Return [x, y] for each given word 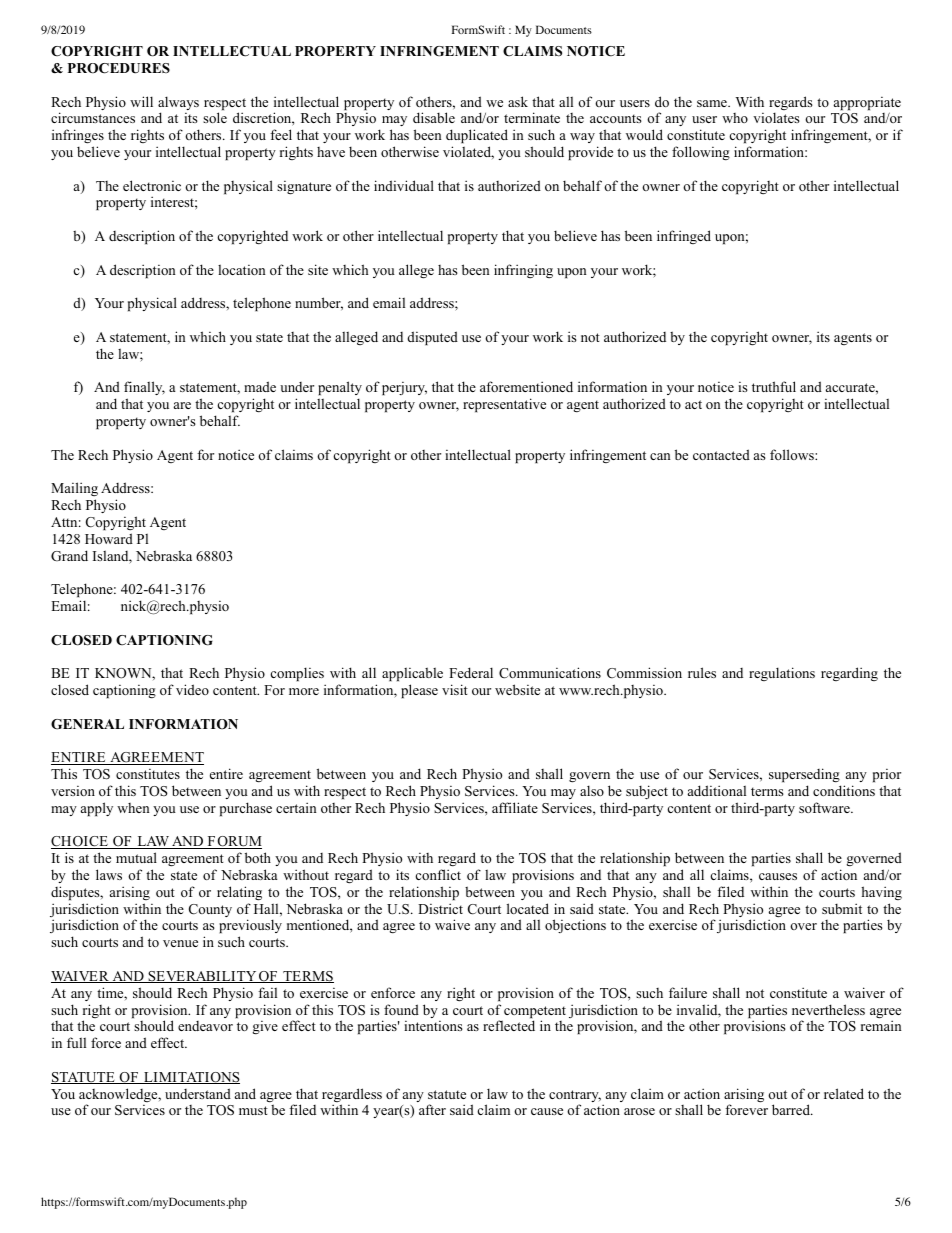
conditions [844, 790]
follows [793, 454]
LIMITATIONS [191, 1078]
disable [434, 117]
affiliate [515, 807]
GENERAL [87, 724]
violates [776, 117]
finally [144, 390]
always [178, 104]
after [432, 1109]
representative [504, 405]
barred [792, 1109]
